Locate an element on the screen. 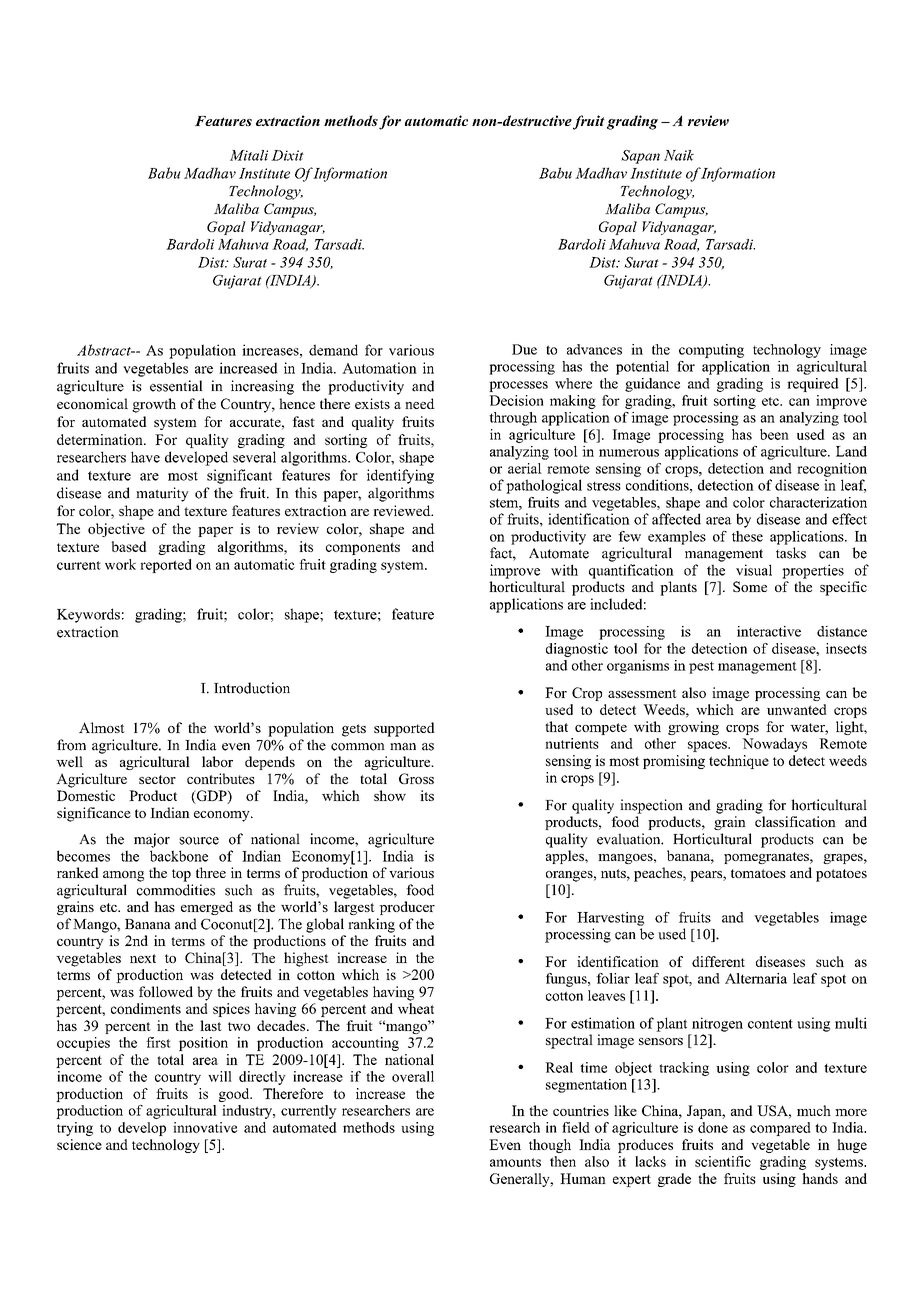 The height and width of the screenshot is (1308, 924). scientific is located at coordinates (723, 1161).
